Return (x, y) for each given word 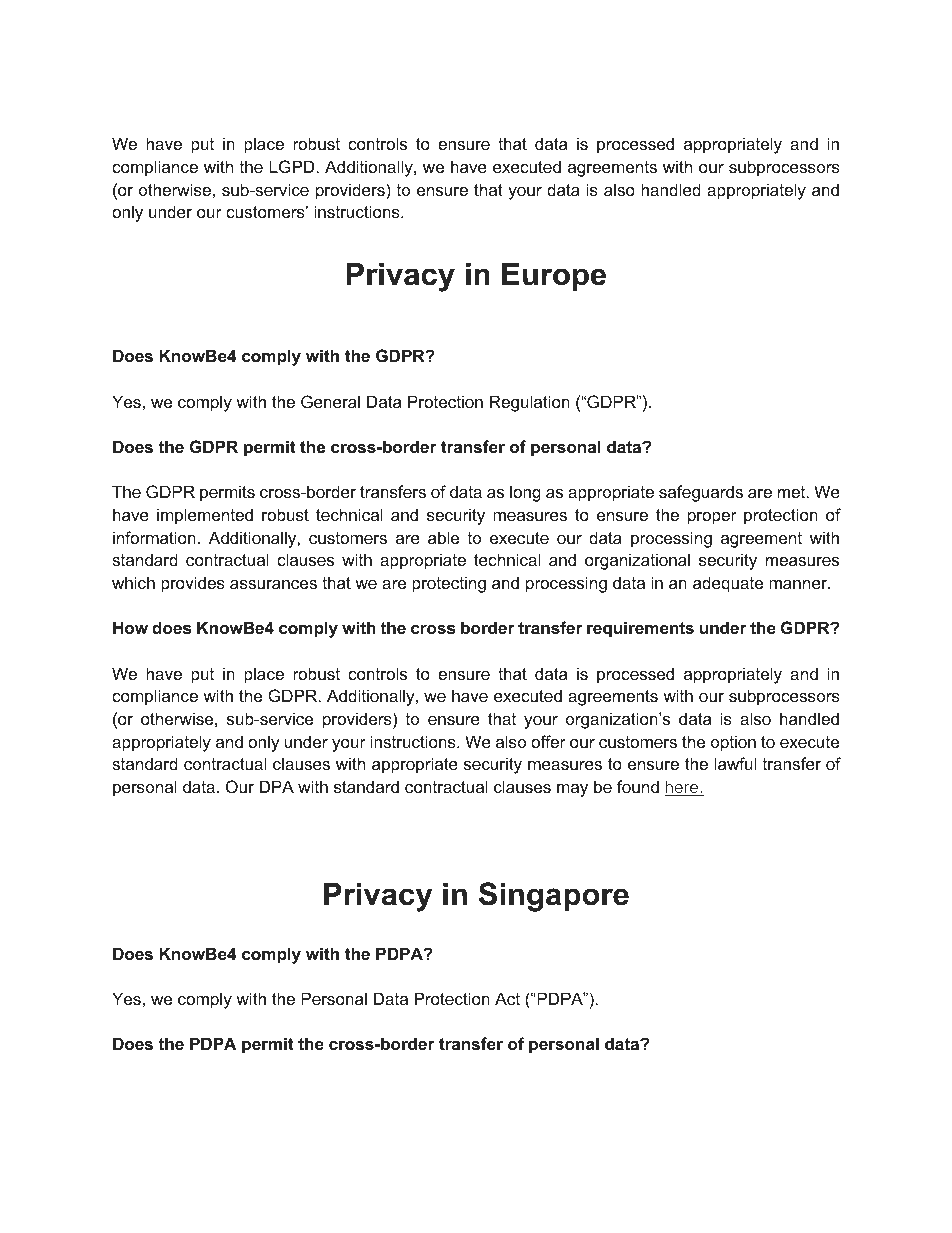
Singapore (554, 897)
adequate (728, 584)
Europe (554, 276)
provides (193, 584)
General (330, 401)
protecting (449, 584)
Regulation (530, 403)
